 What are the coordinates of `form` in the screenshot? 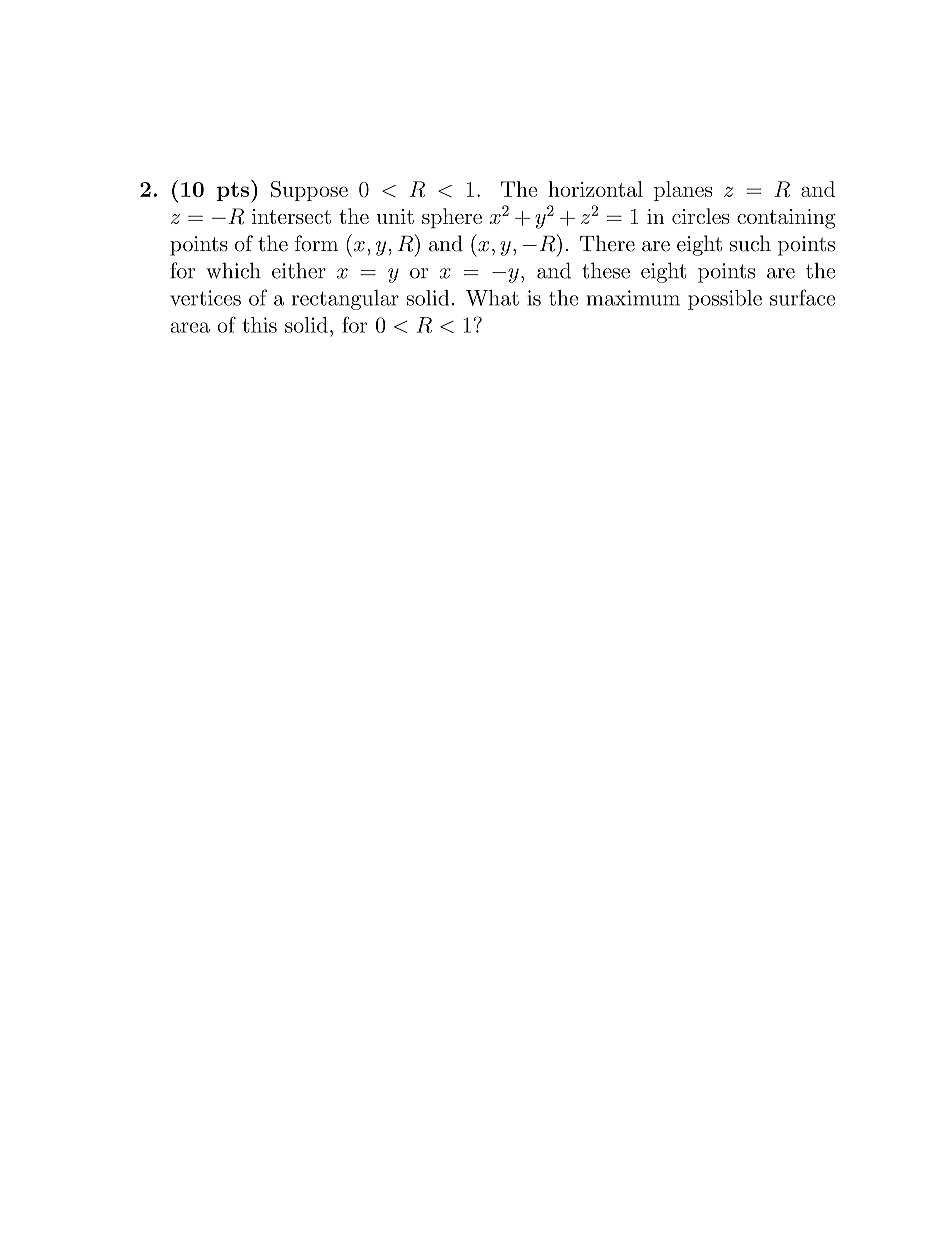 It's located at (316, 243).
